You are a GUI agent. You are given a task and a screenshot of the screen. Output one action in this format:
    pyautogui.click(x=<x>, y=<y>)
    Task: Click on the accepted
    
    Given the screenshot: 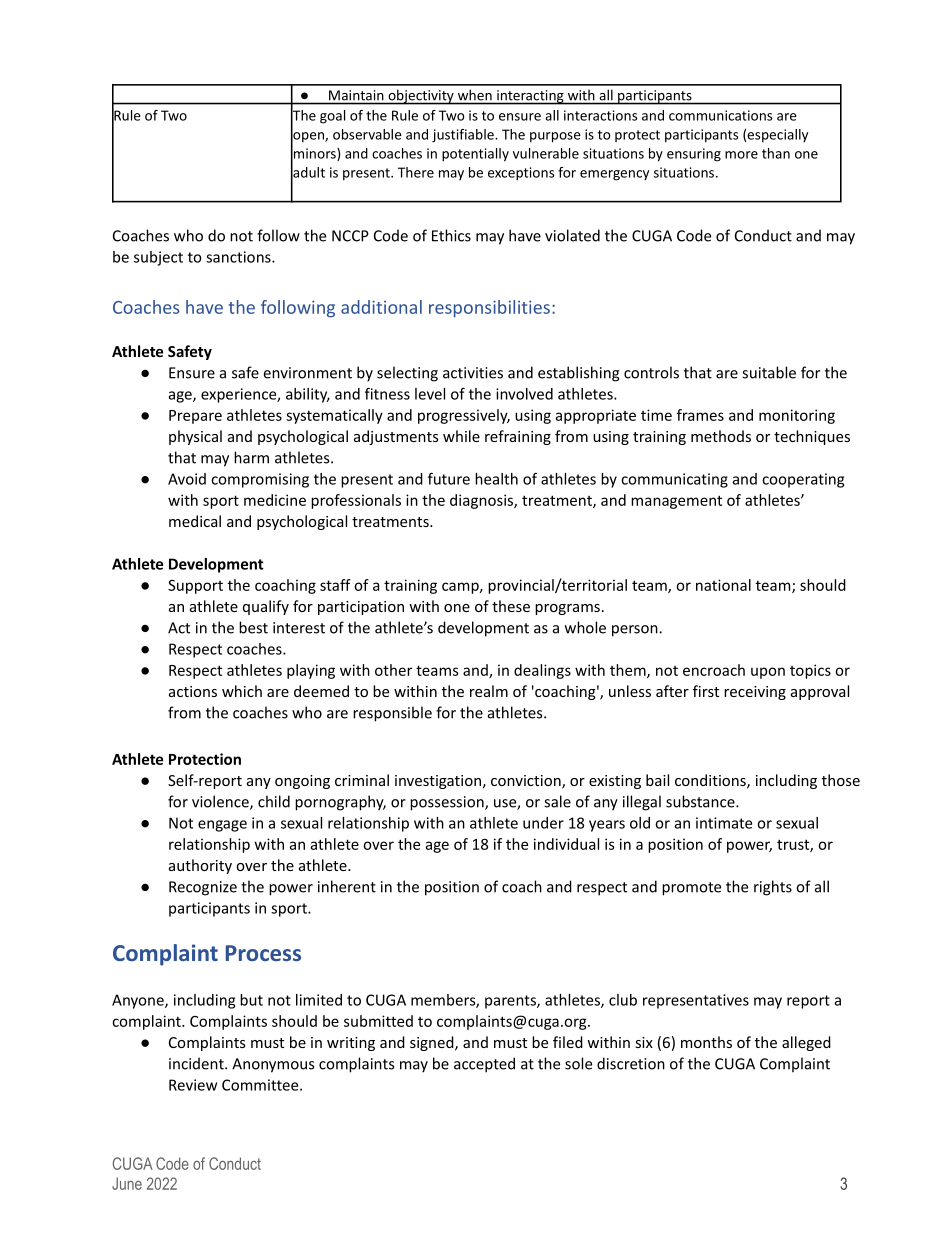 What is the action you would take?
    pyautogui.click(x=484, y=1065)
